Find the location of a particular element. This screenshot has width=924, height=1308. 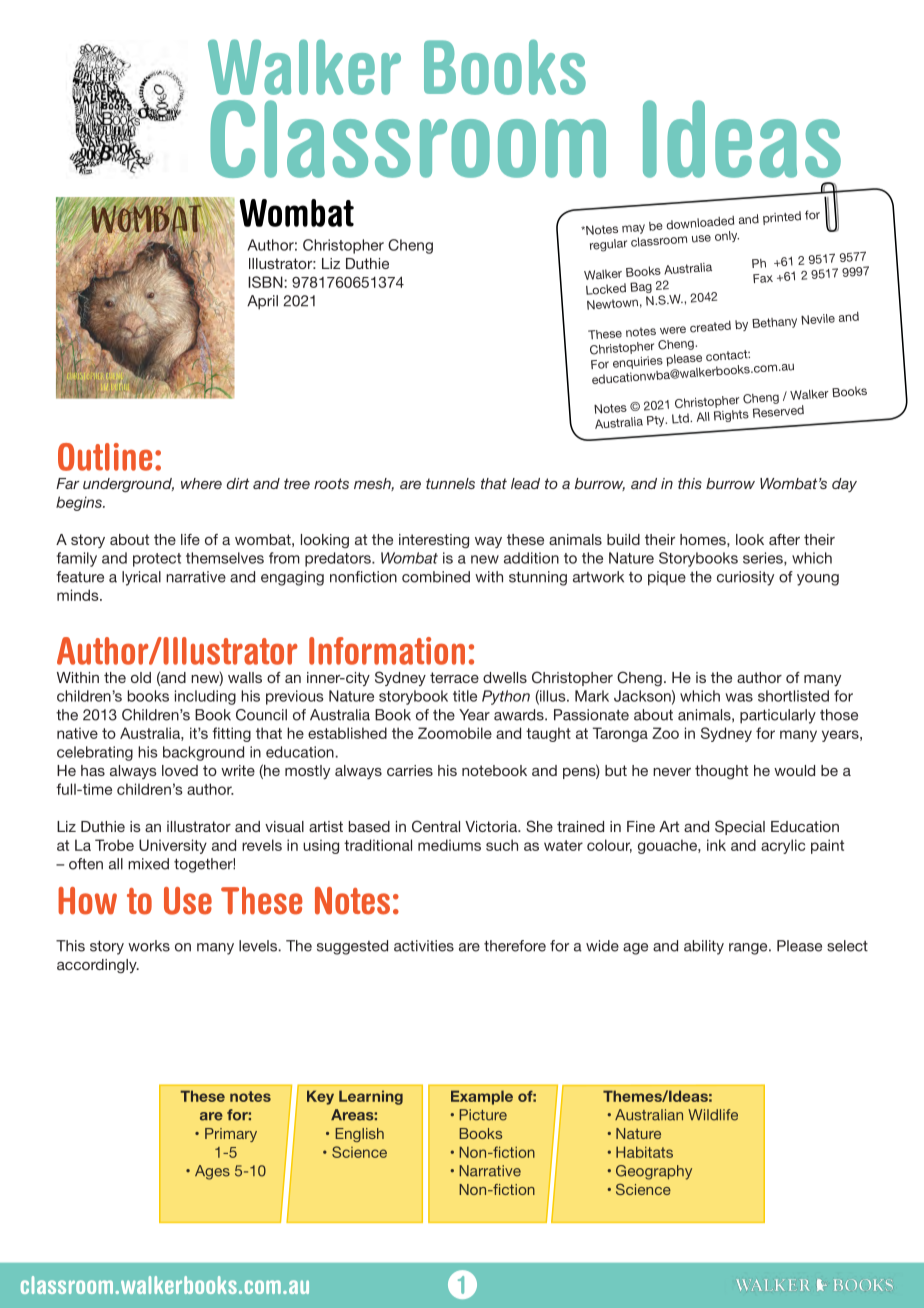

April is located at coordinates (262, 302).
